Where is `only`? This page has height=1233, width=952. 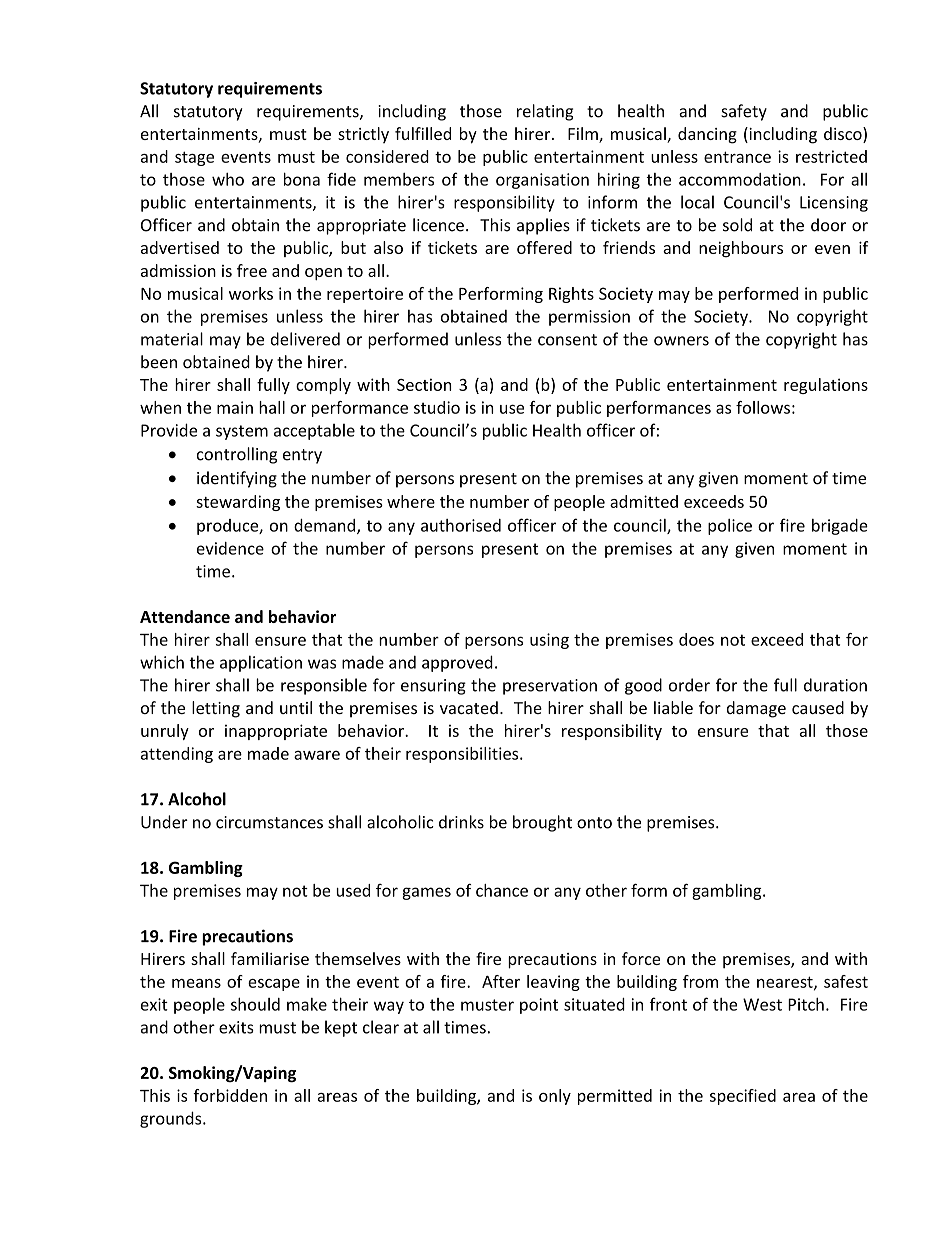
only is located at coordinates (555, 1097).
